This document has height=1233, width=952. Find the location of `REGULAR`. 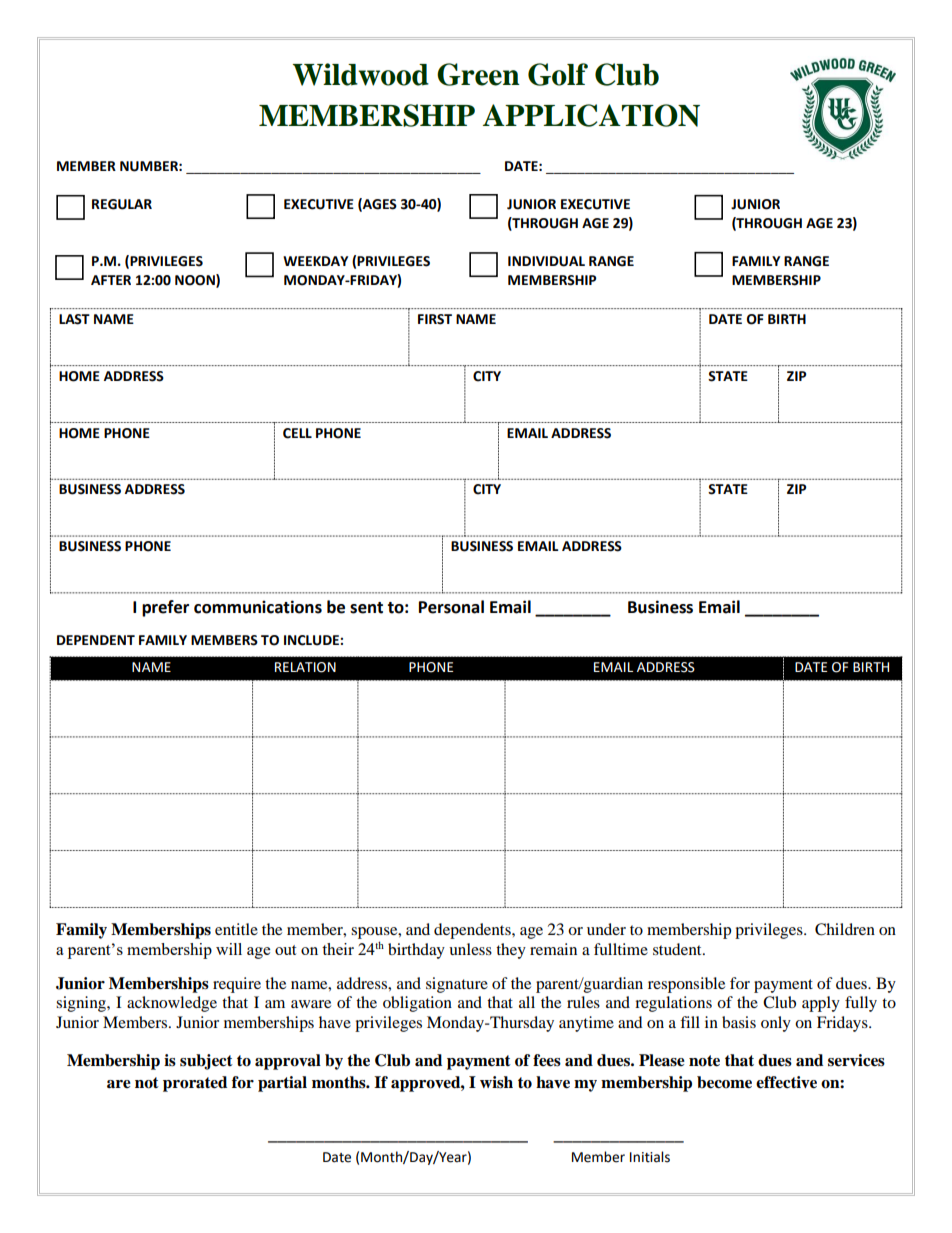

REGULAR is located at coordinates (122, 204).
